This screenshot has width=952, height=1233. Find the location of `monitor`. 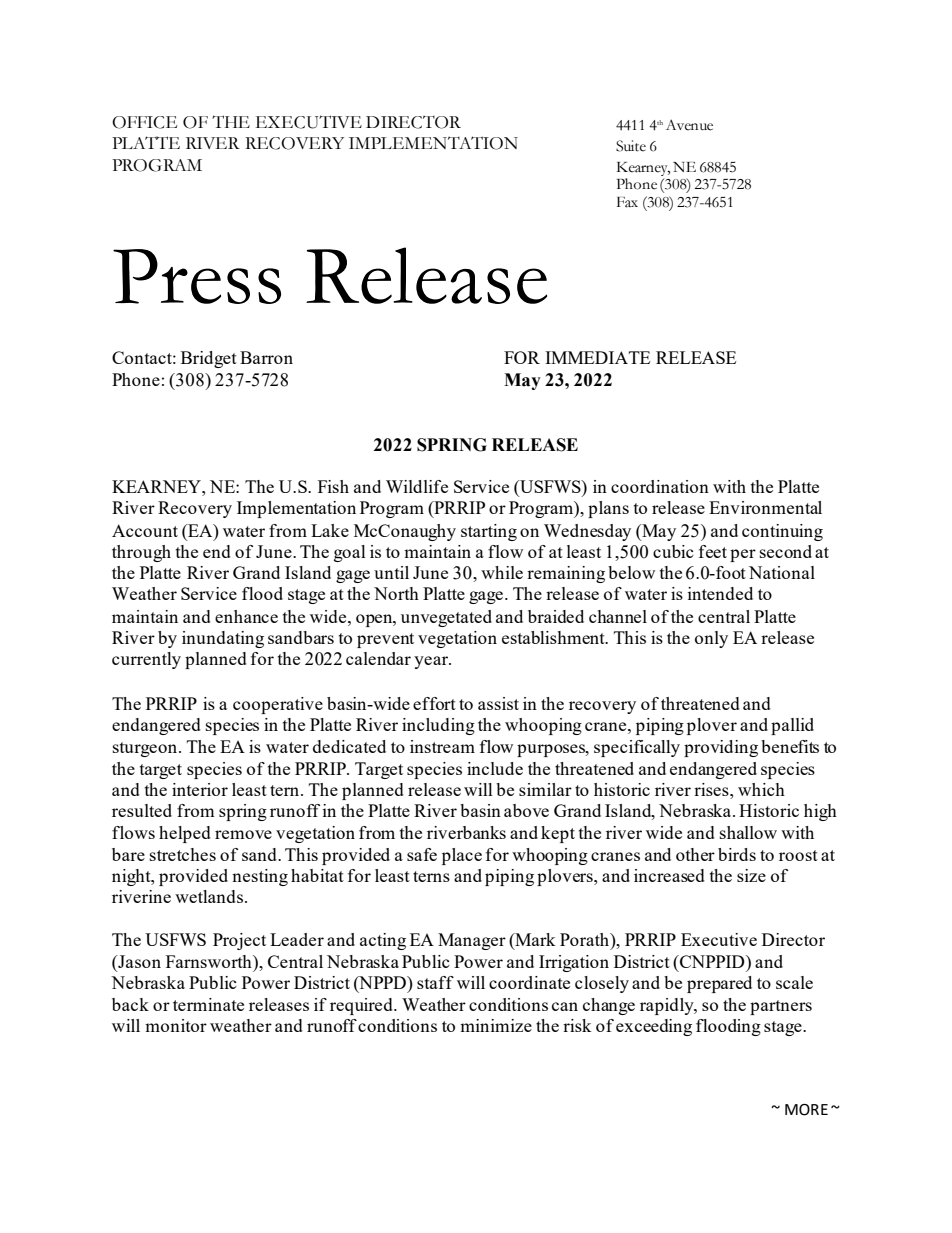

monitor is located at coordinates (176, 1025).
